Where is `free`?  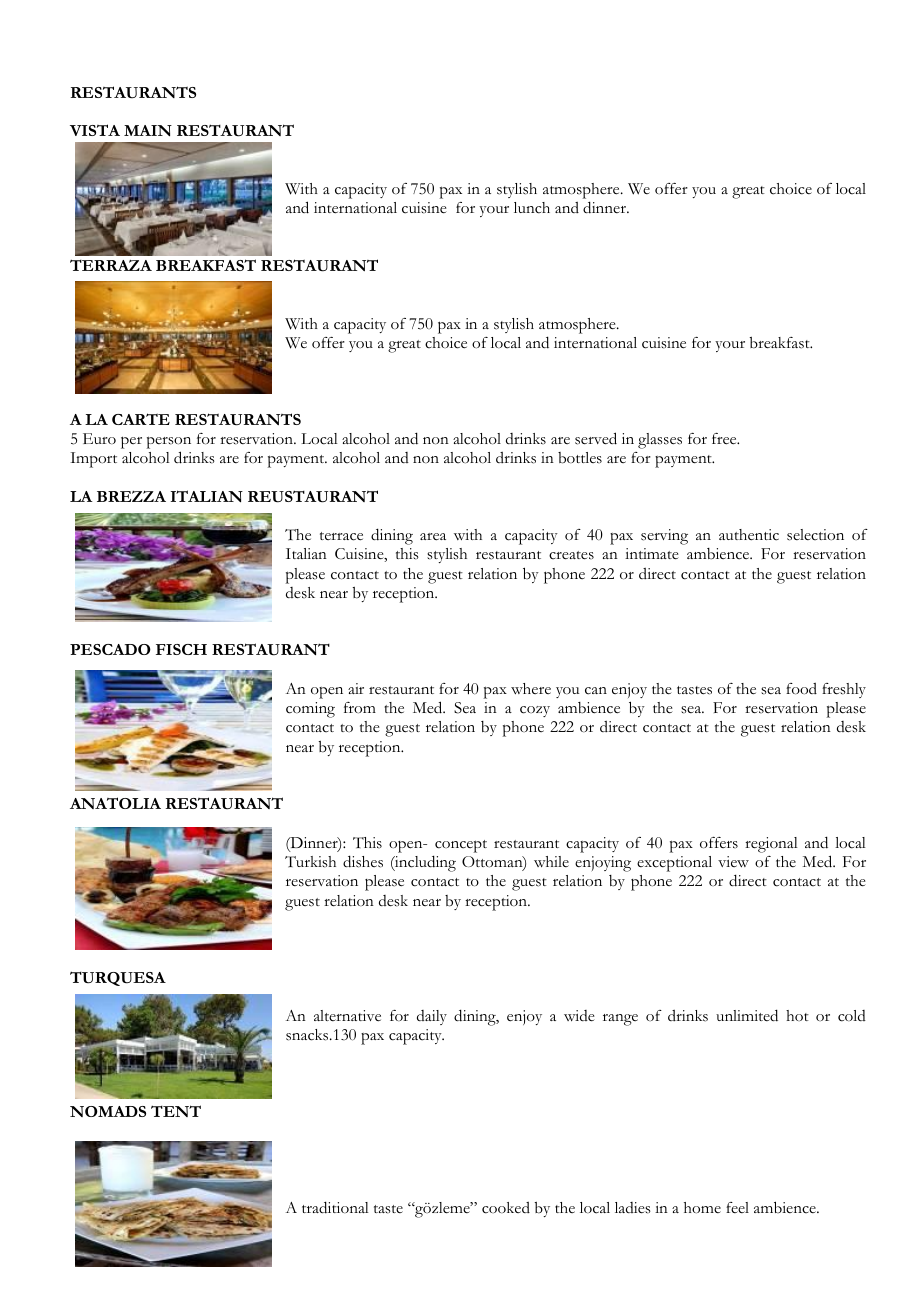 free is located at coordinates (725, 439).
